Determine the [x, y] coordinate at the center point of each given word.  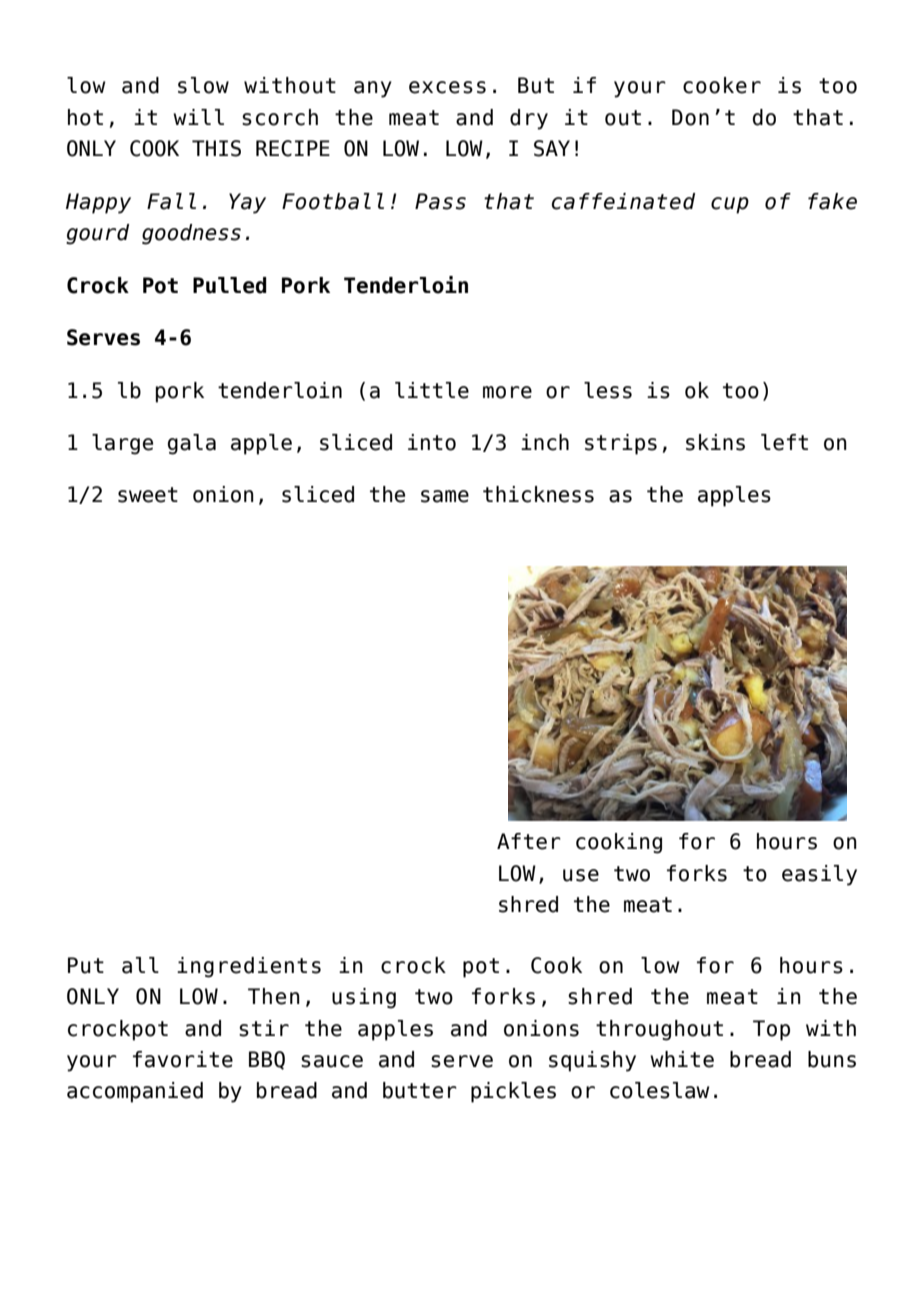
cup [730, 205]
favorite [183, 1059]
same [445, 496]
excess [447, 87]
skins [715, 442]
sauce [332, 1061]
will [198, 117]
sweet [148, 495]
